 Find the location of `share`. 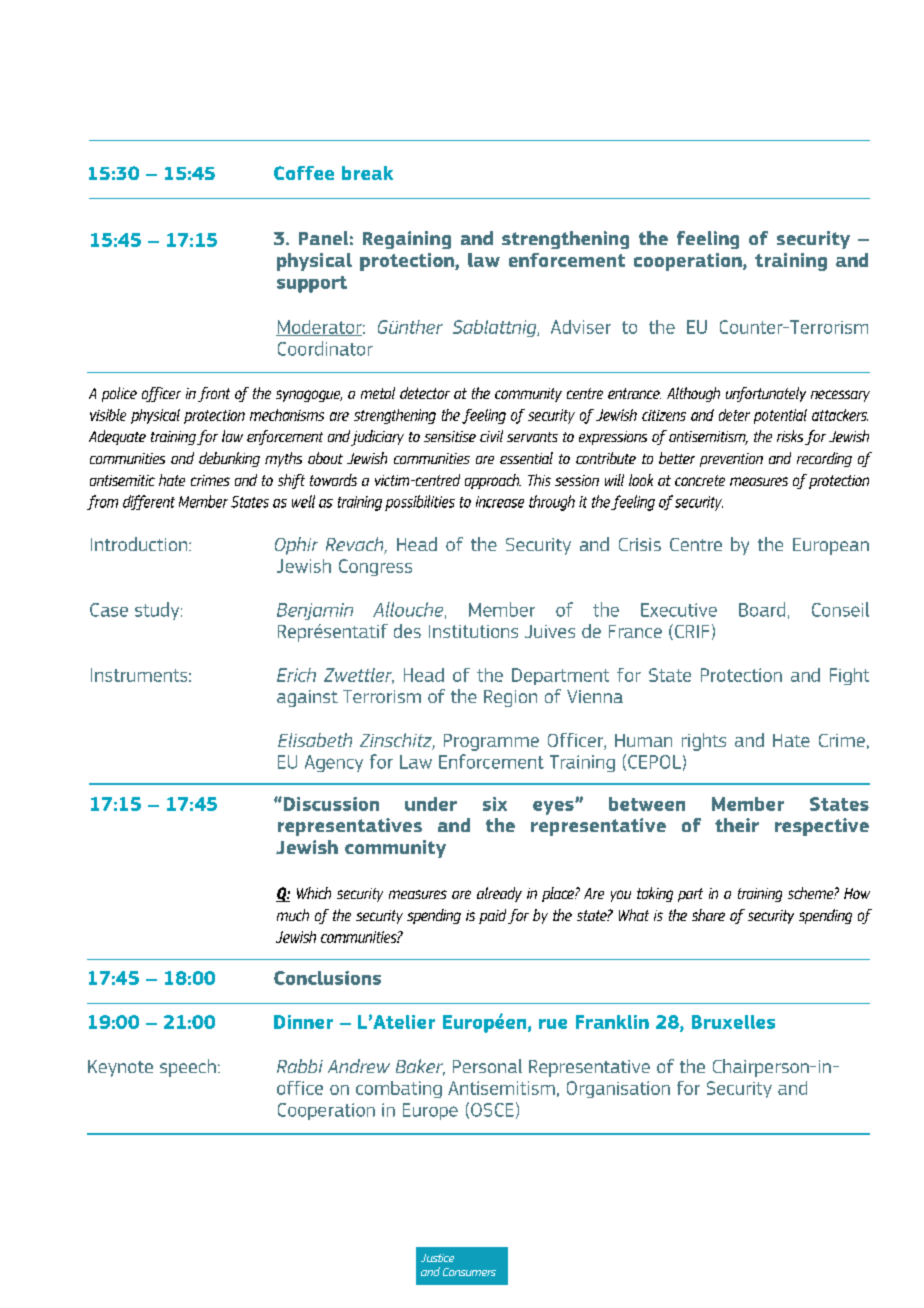

share is located at coordinates (708, 915).
